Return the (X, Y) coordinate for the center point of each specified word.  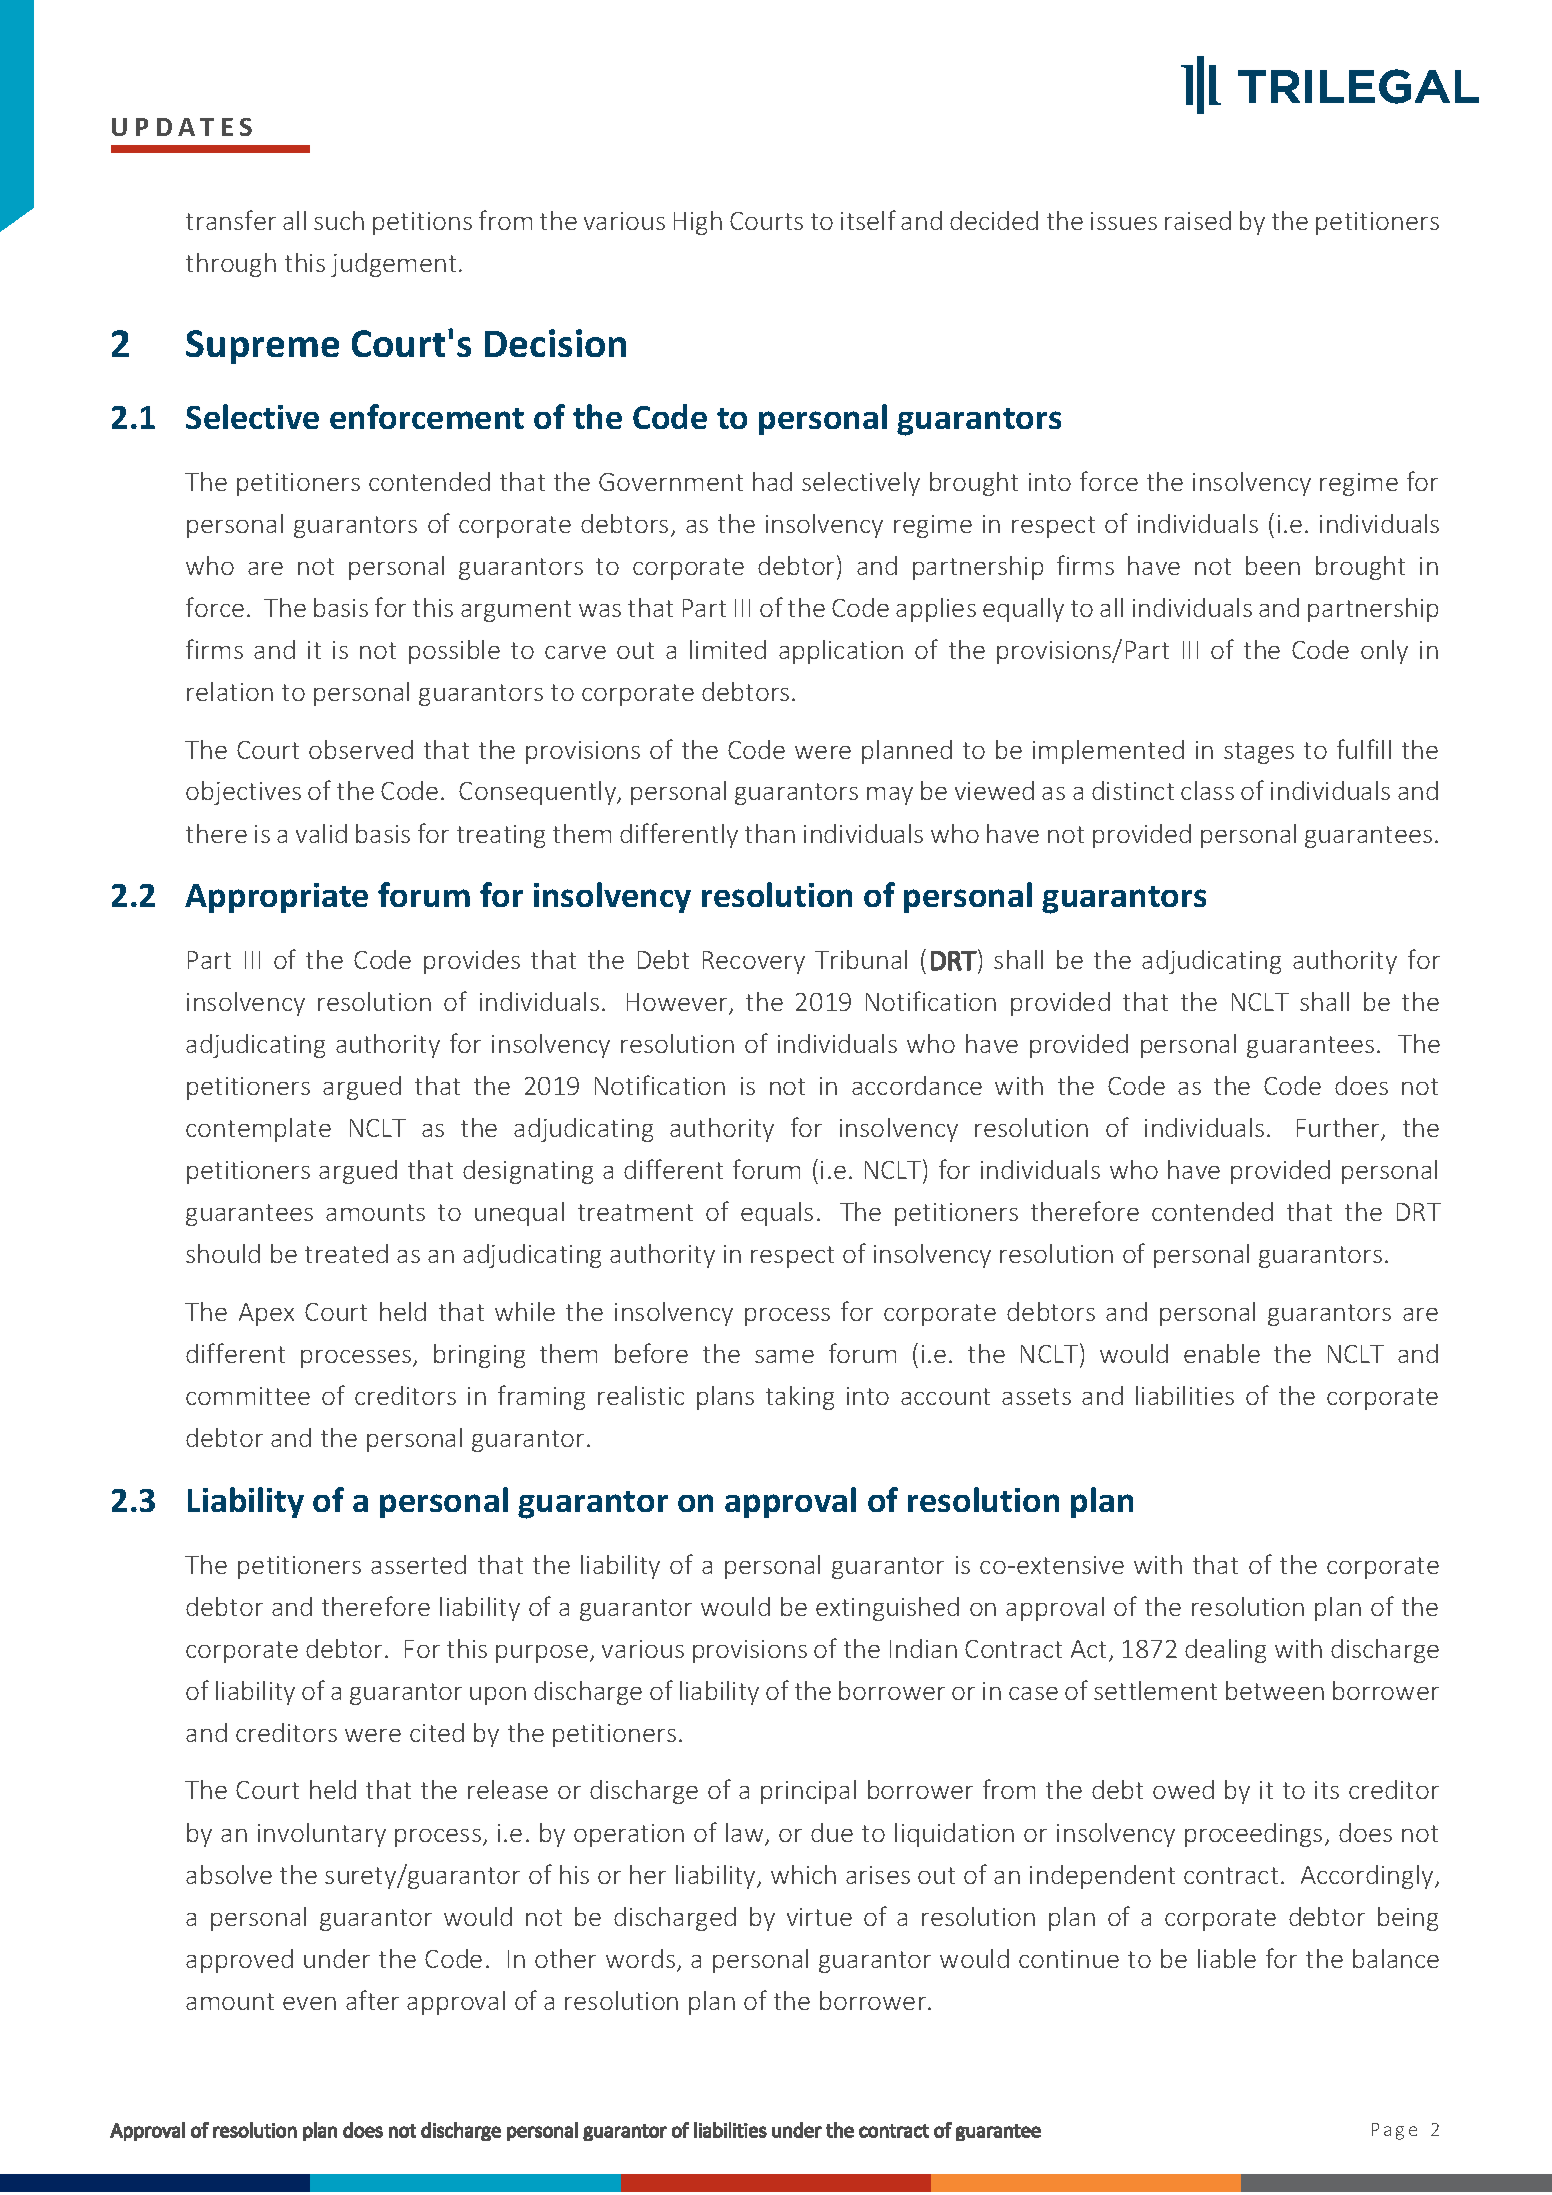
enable (1222, 1353)
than (770, 833)
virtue (819, 1917)
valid (321, 833)
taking (800, 1398)
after (372, 2000)
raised (1198, 220)
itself (868, 220)
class (1207, 790)
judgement (393, 265)
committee (248, 1396)
